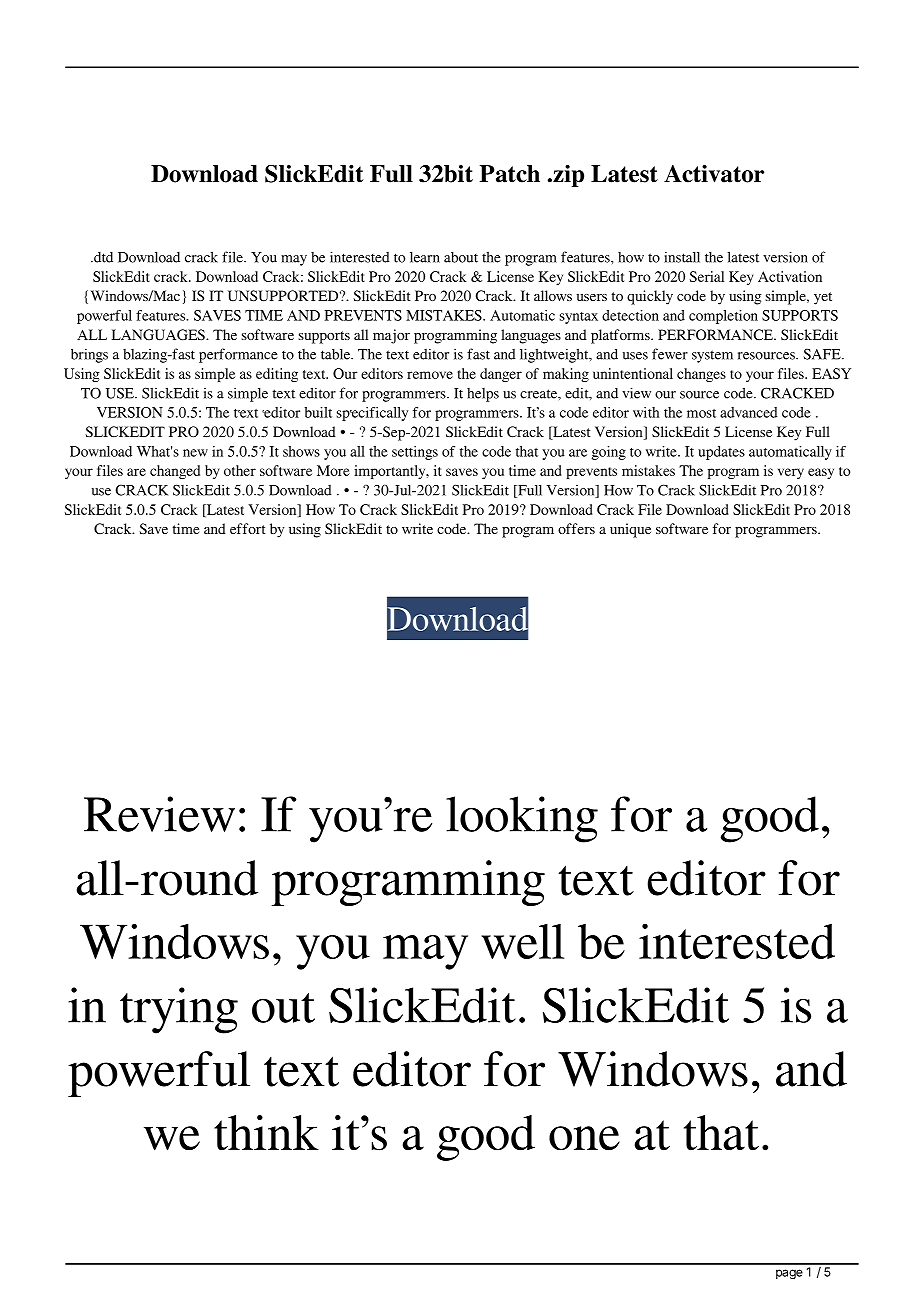  Describe the element at coordinates (584, 1138) in the screenshot. I see `one` at that location.
